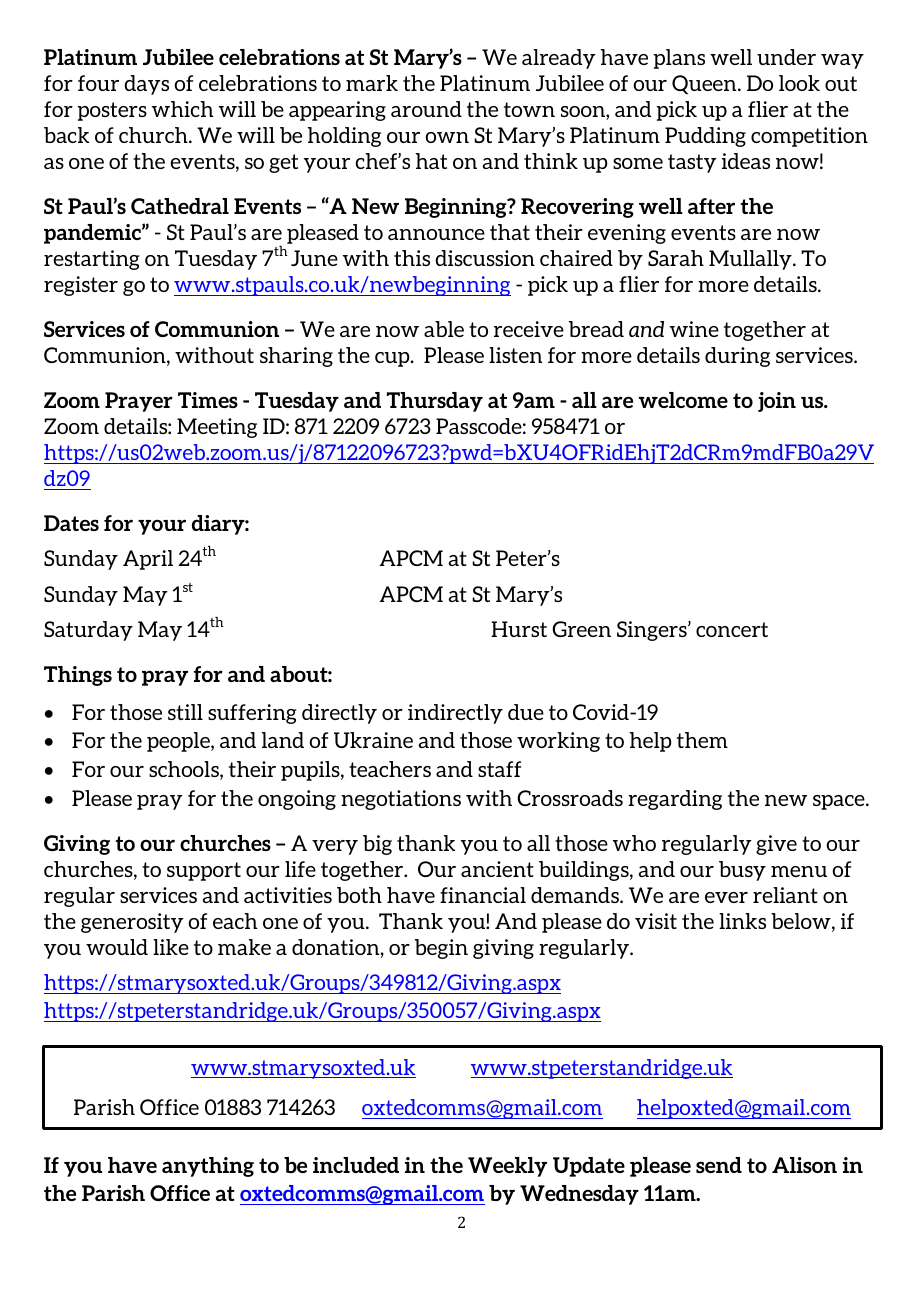 This screenshot has height=1308, width=924. Describe the element at coordinates (146, 85) in the screenshot. I see `days` at that location.
